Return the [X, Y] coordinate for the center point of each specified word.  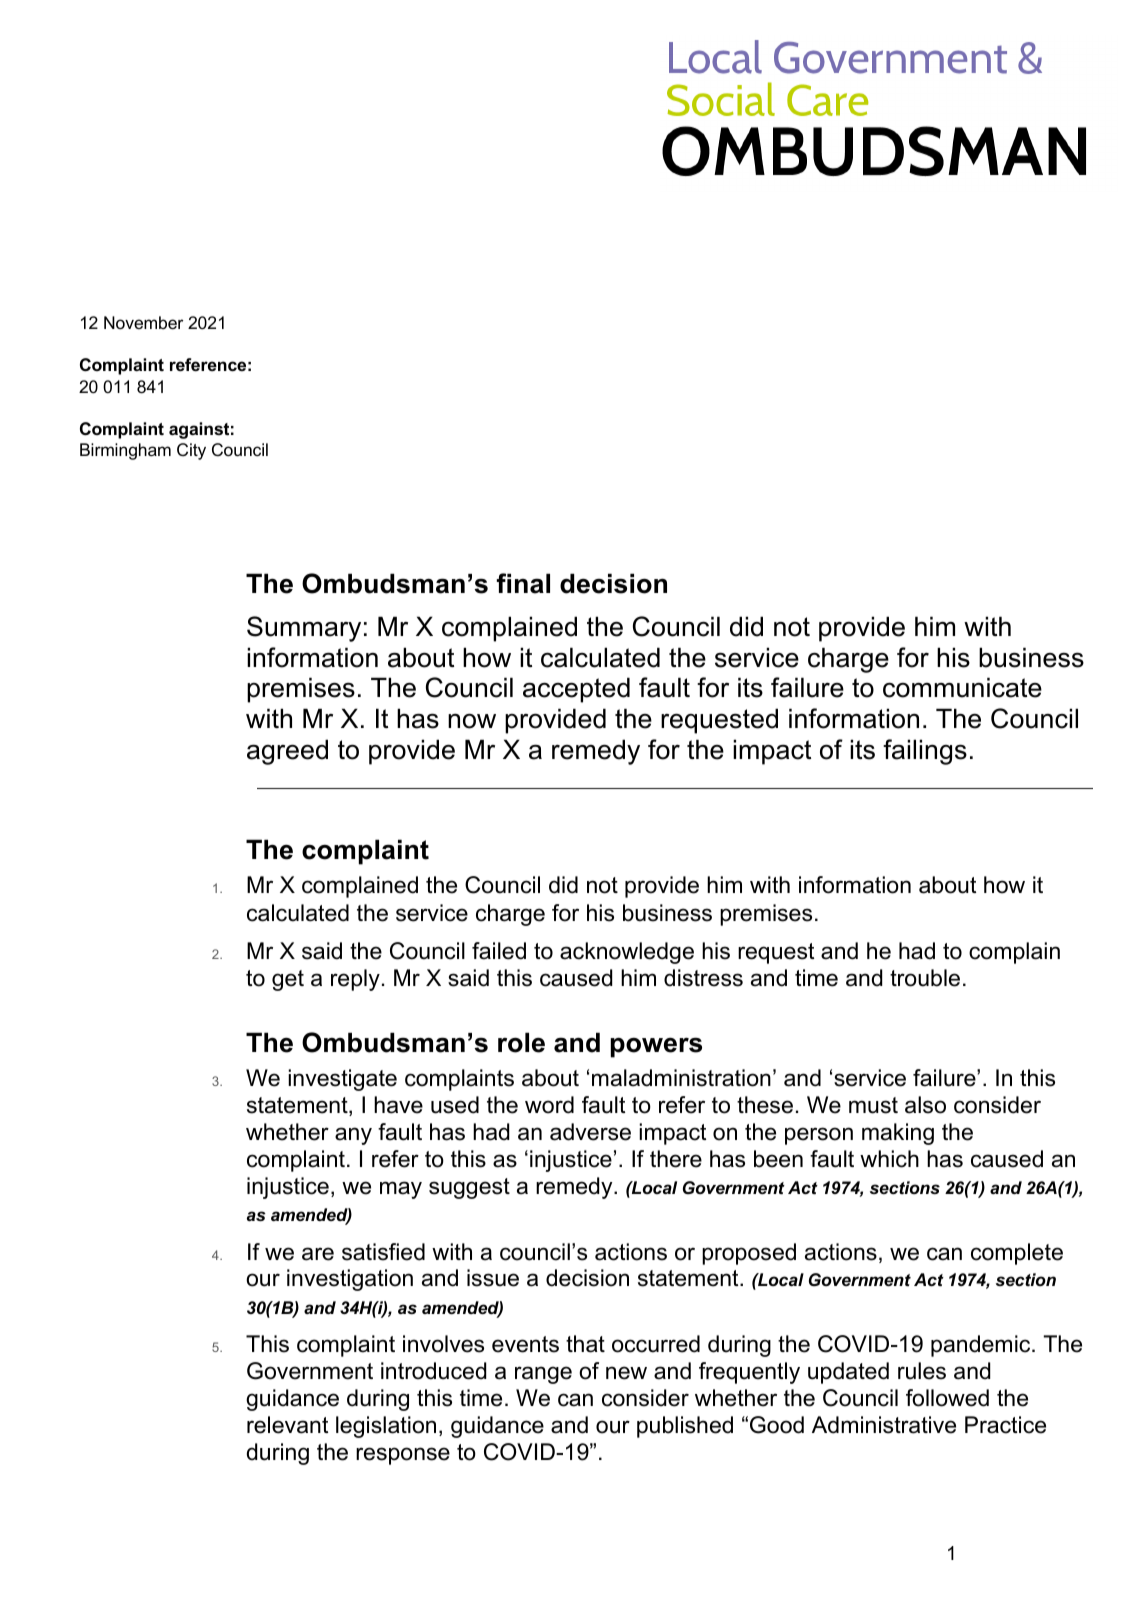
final [523, 583]
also [925, 1105]
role [521, 1042]
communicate [962, 687]
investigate [342, 1080]
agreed [287, 752]
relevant [287, 1425]
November [143, 323]
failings [925, 752]
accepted [576, 690]
